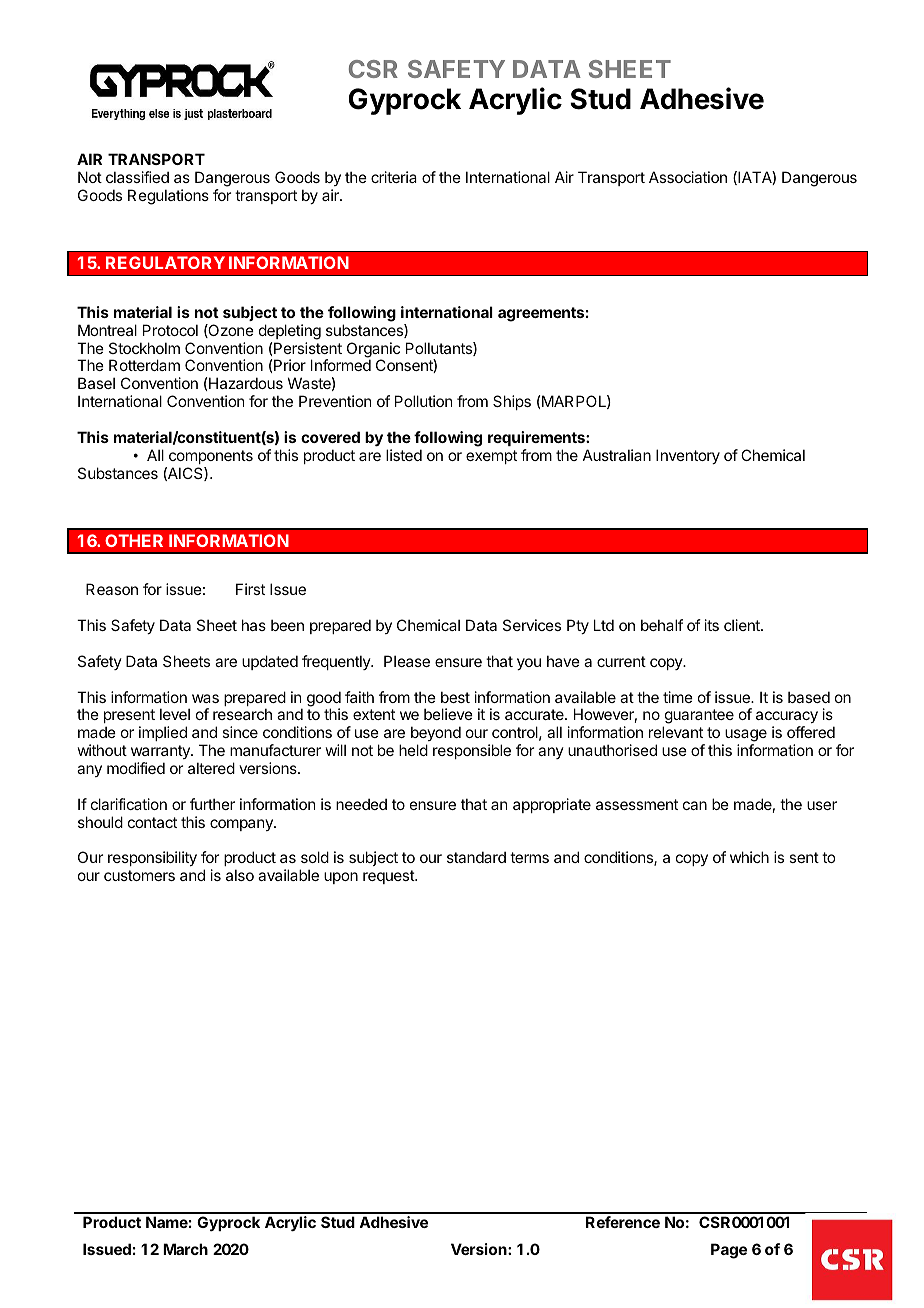 The width and height of the screenshot is (924, 1308). I want to click on can, so click(695, 805).
